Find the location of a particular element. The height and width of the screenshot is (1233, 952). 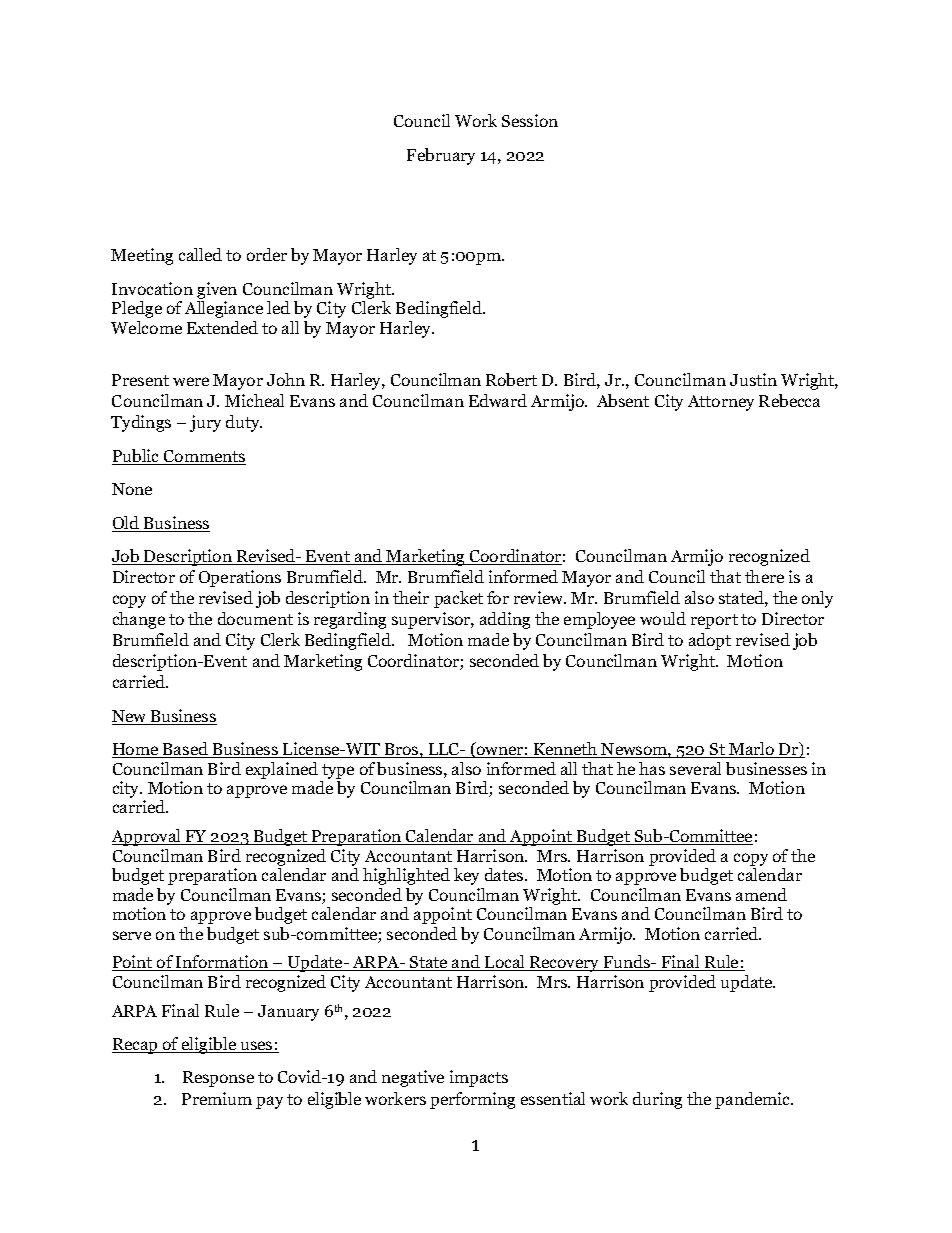

Session is located at coordinates (530, 120).
